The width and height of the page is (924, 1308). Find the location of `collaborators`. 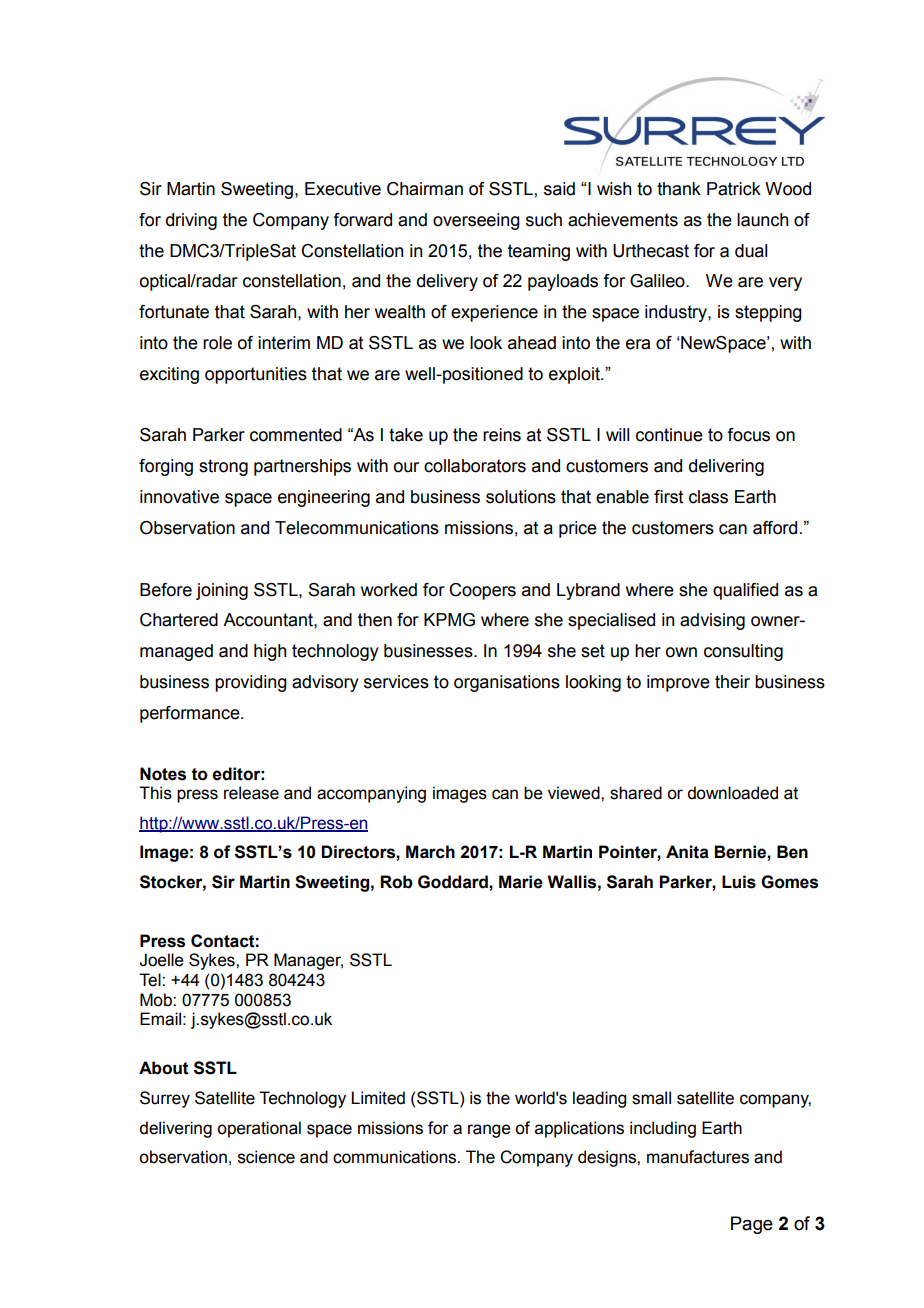

collaborators is located at coordinates (475, 466).
